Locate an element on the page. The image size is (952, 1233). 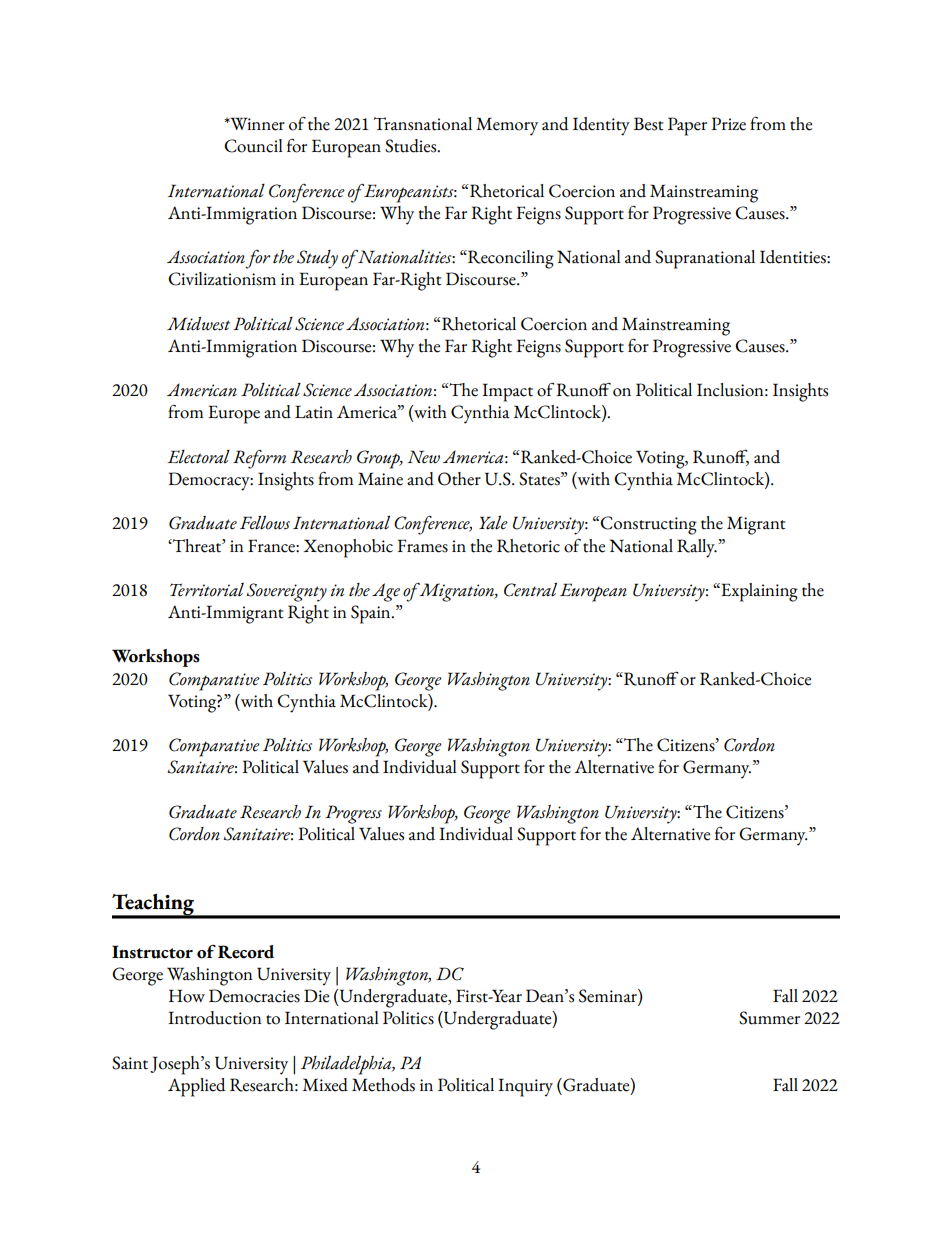
Studies is located at coordinates (412, 146).
